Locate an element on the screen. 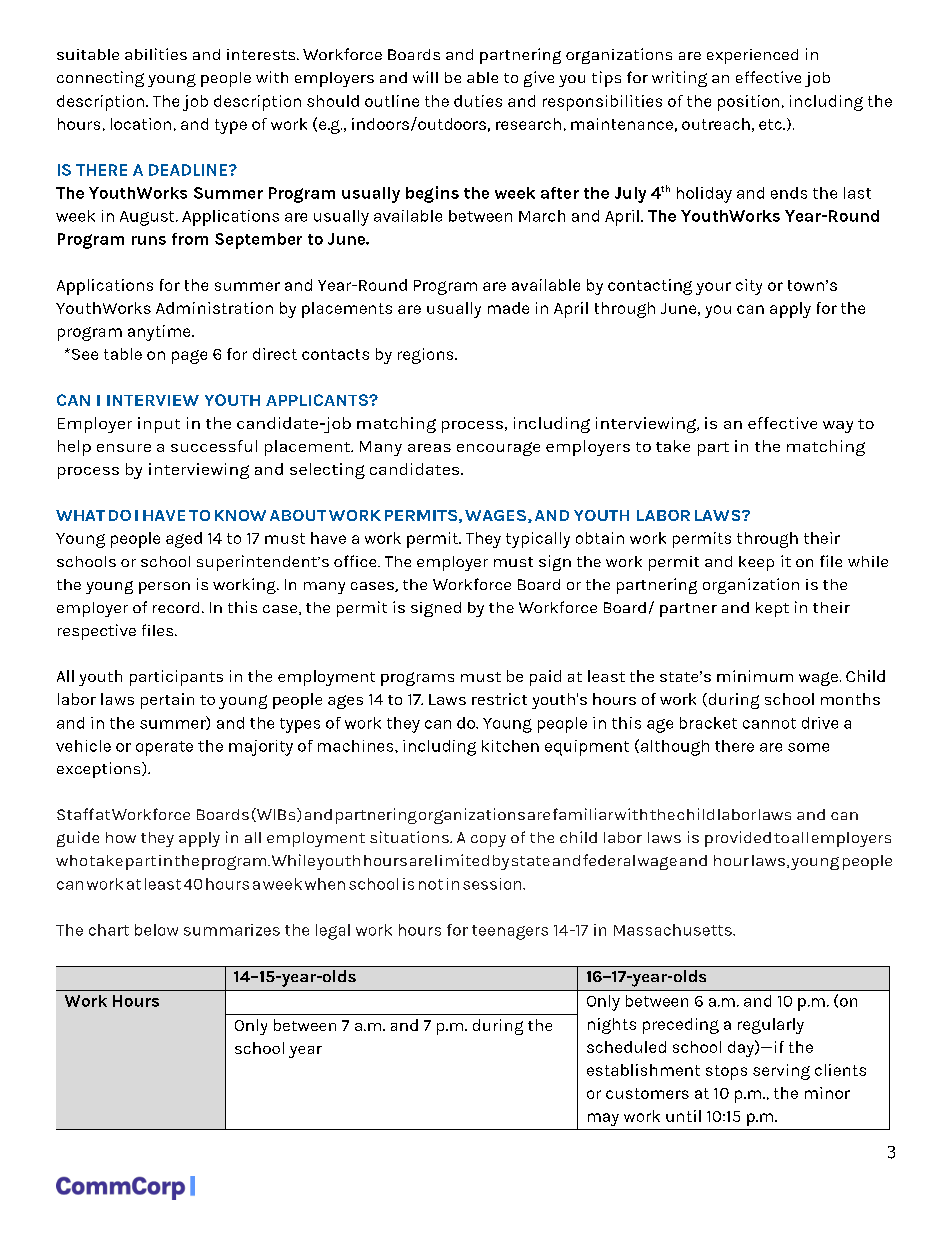  duties is located at coordinates (478, 101).
